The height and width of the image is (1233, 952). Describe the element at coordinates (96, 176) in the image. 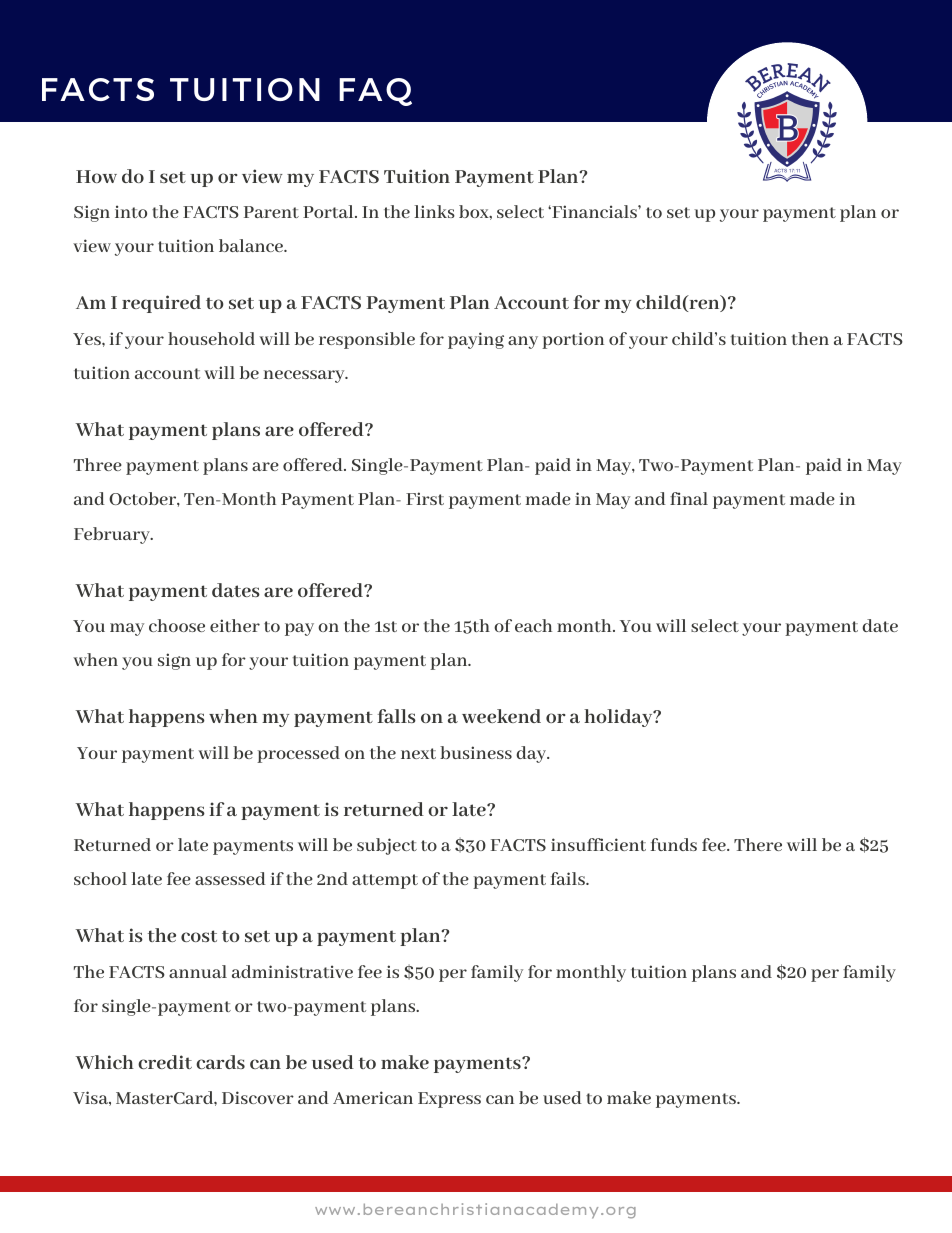

I see `How` at that location.
